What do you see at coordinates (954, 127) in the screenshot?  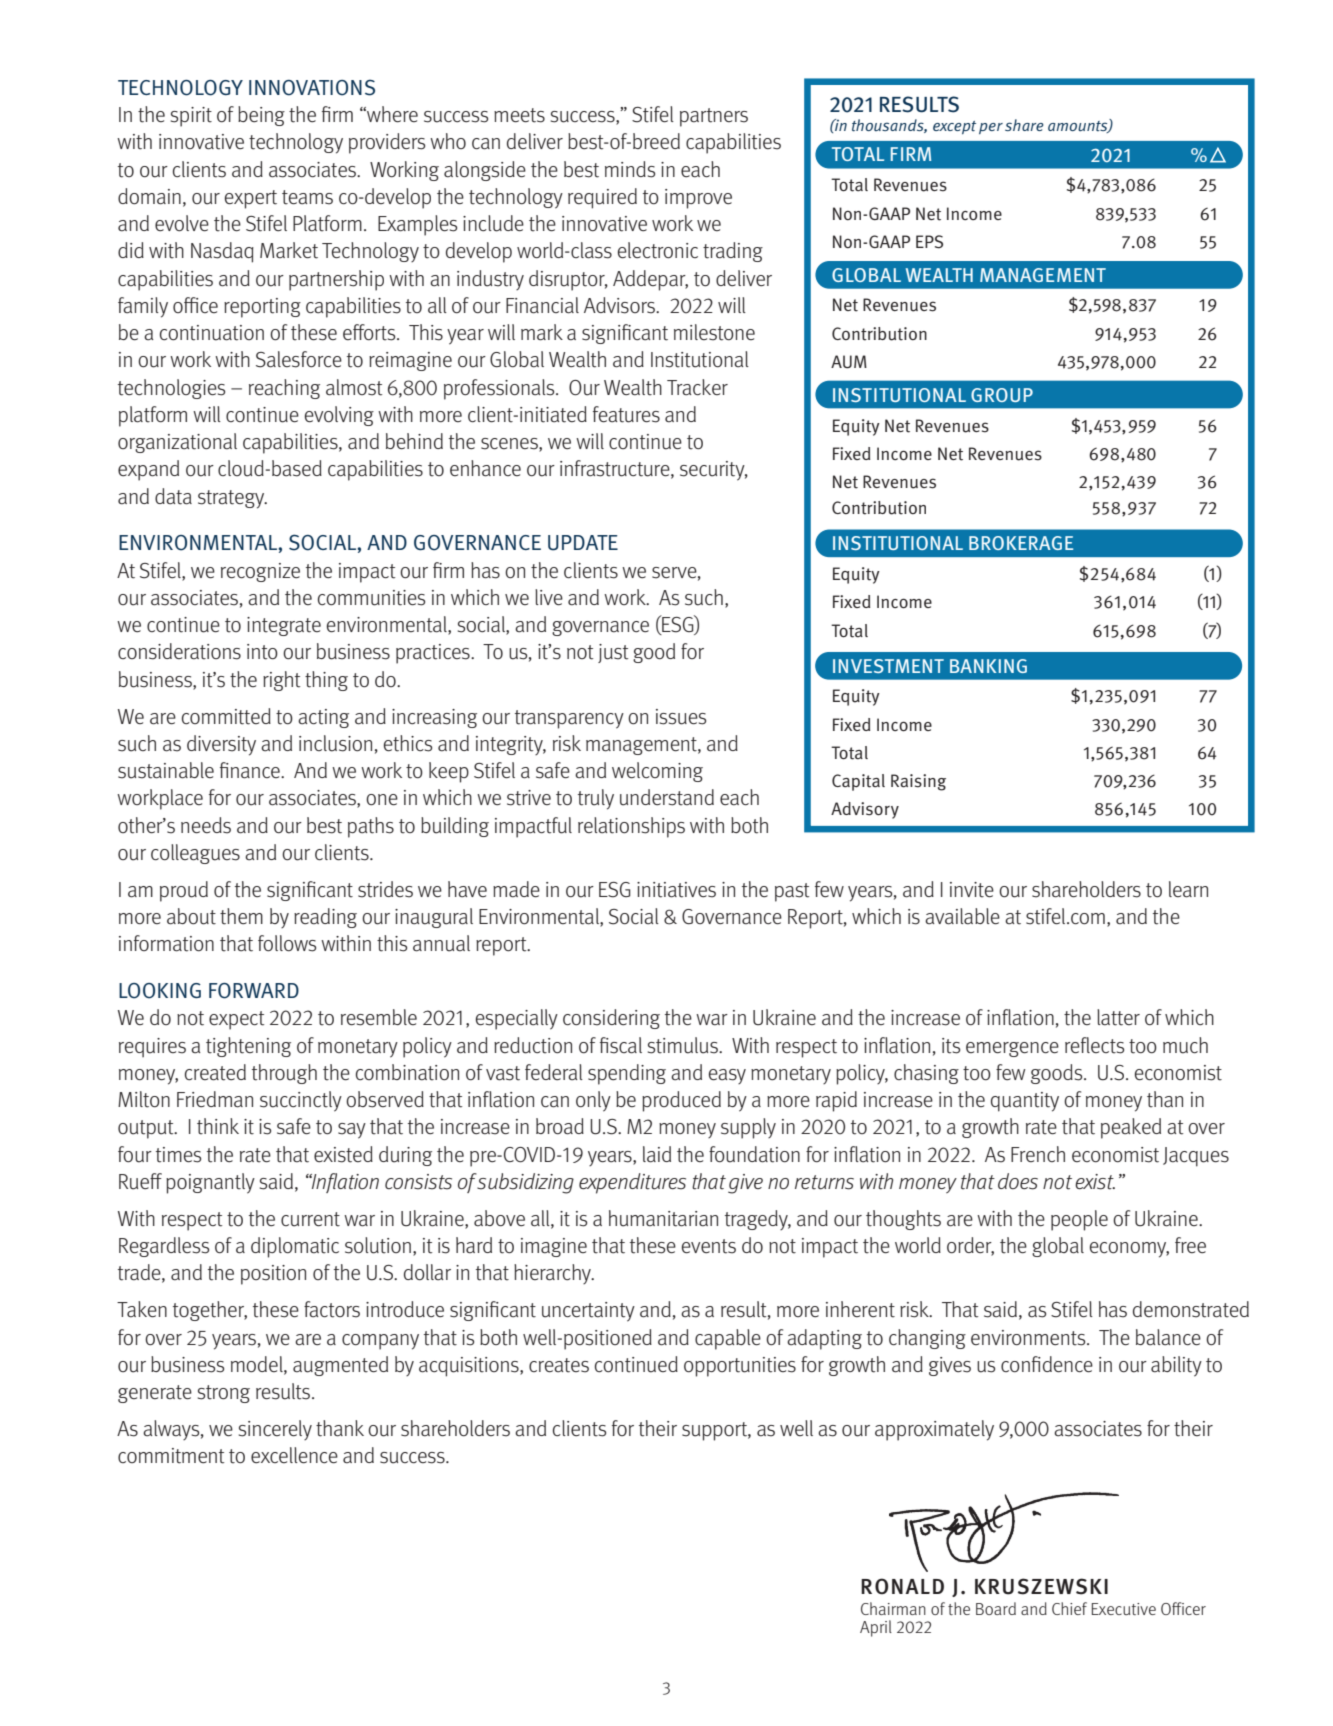 I see `except` at bounding box center [954, 127].
